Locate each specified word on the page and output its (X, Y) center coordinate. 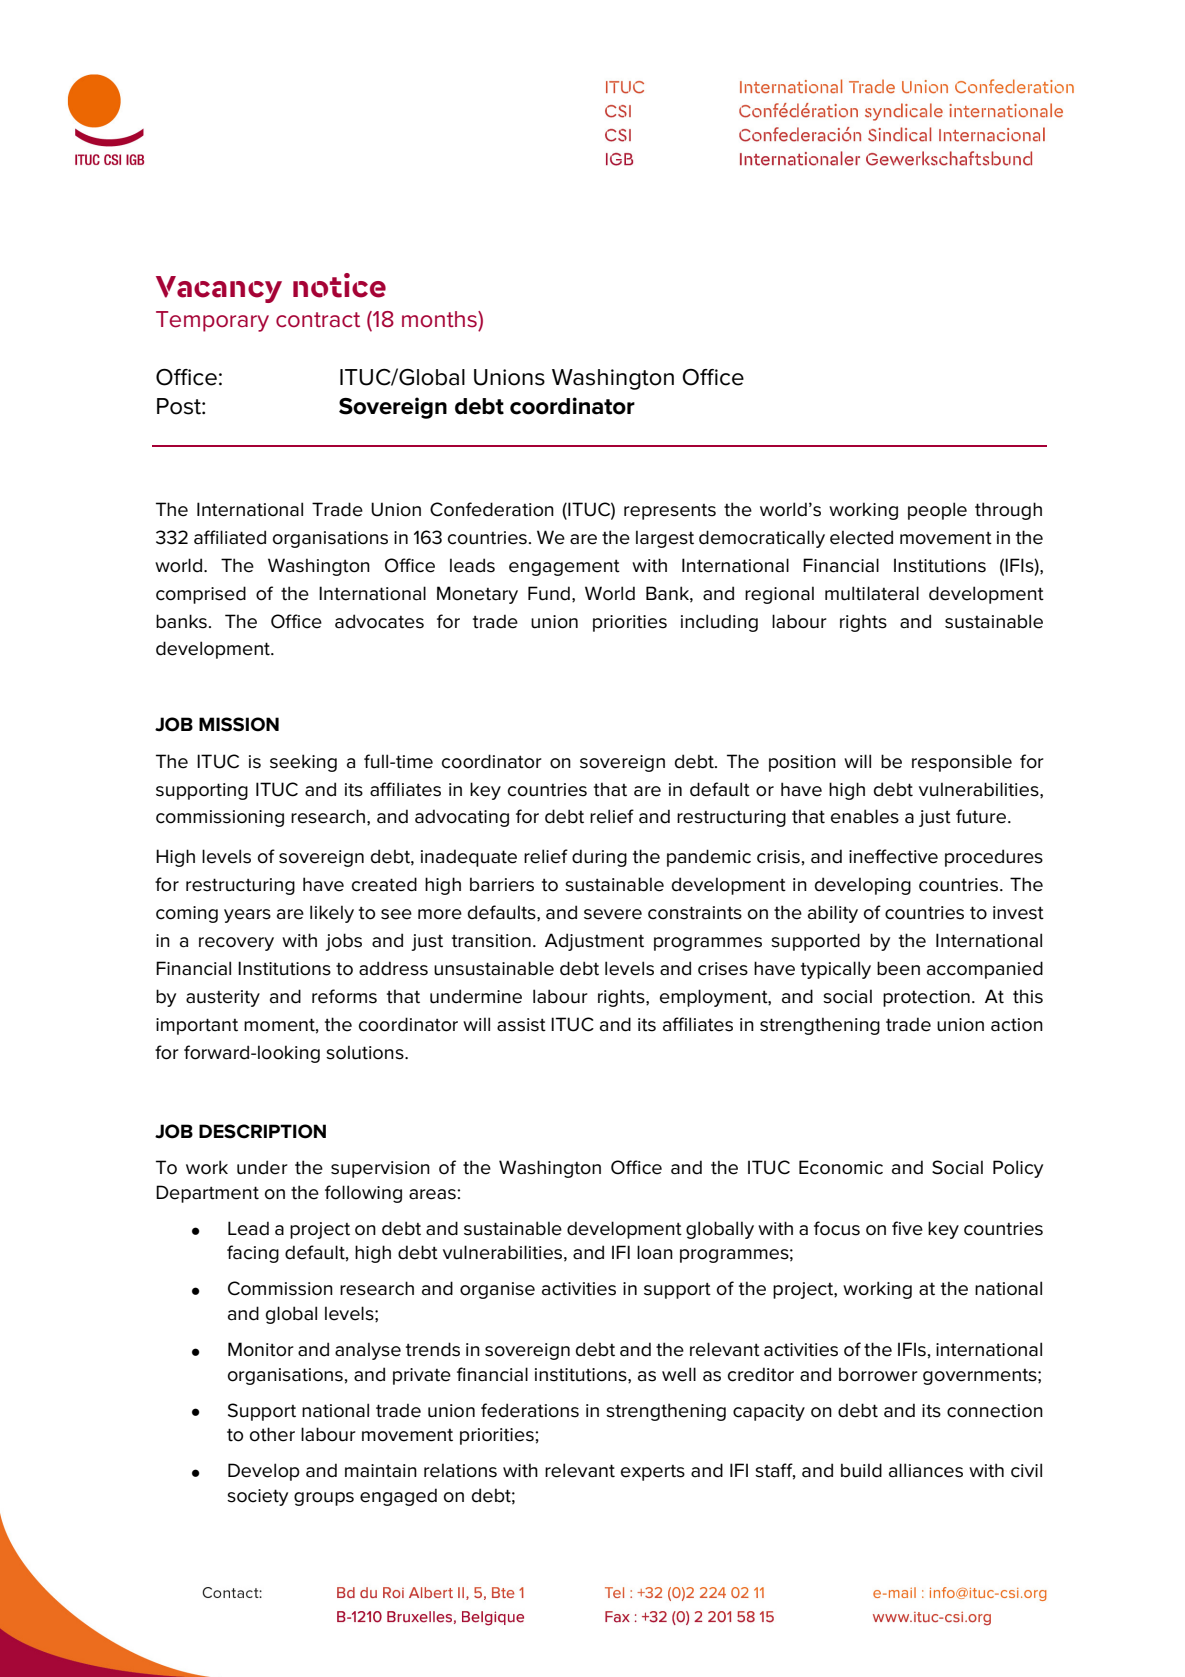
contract (318, 320)
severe (613, 914)
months (440, 319)
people (937, 511)
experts (653, 1473)
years (247, 916)
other (272, 1434)
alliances (926, 1470)
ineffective (893, 856)
